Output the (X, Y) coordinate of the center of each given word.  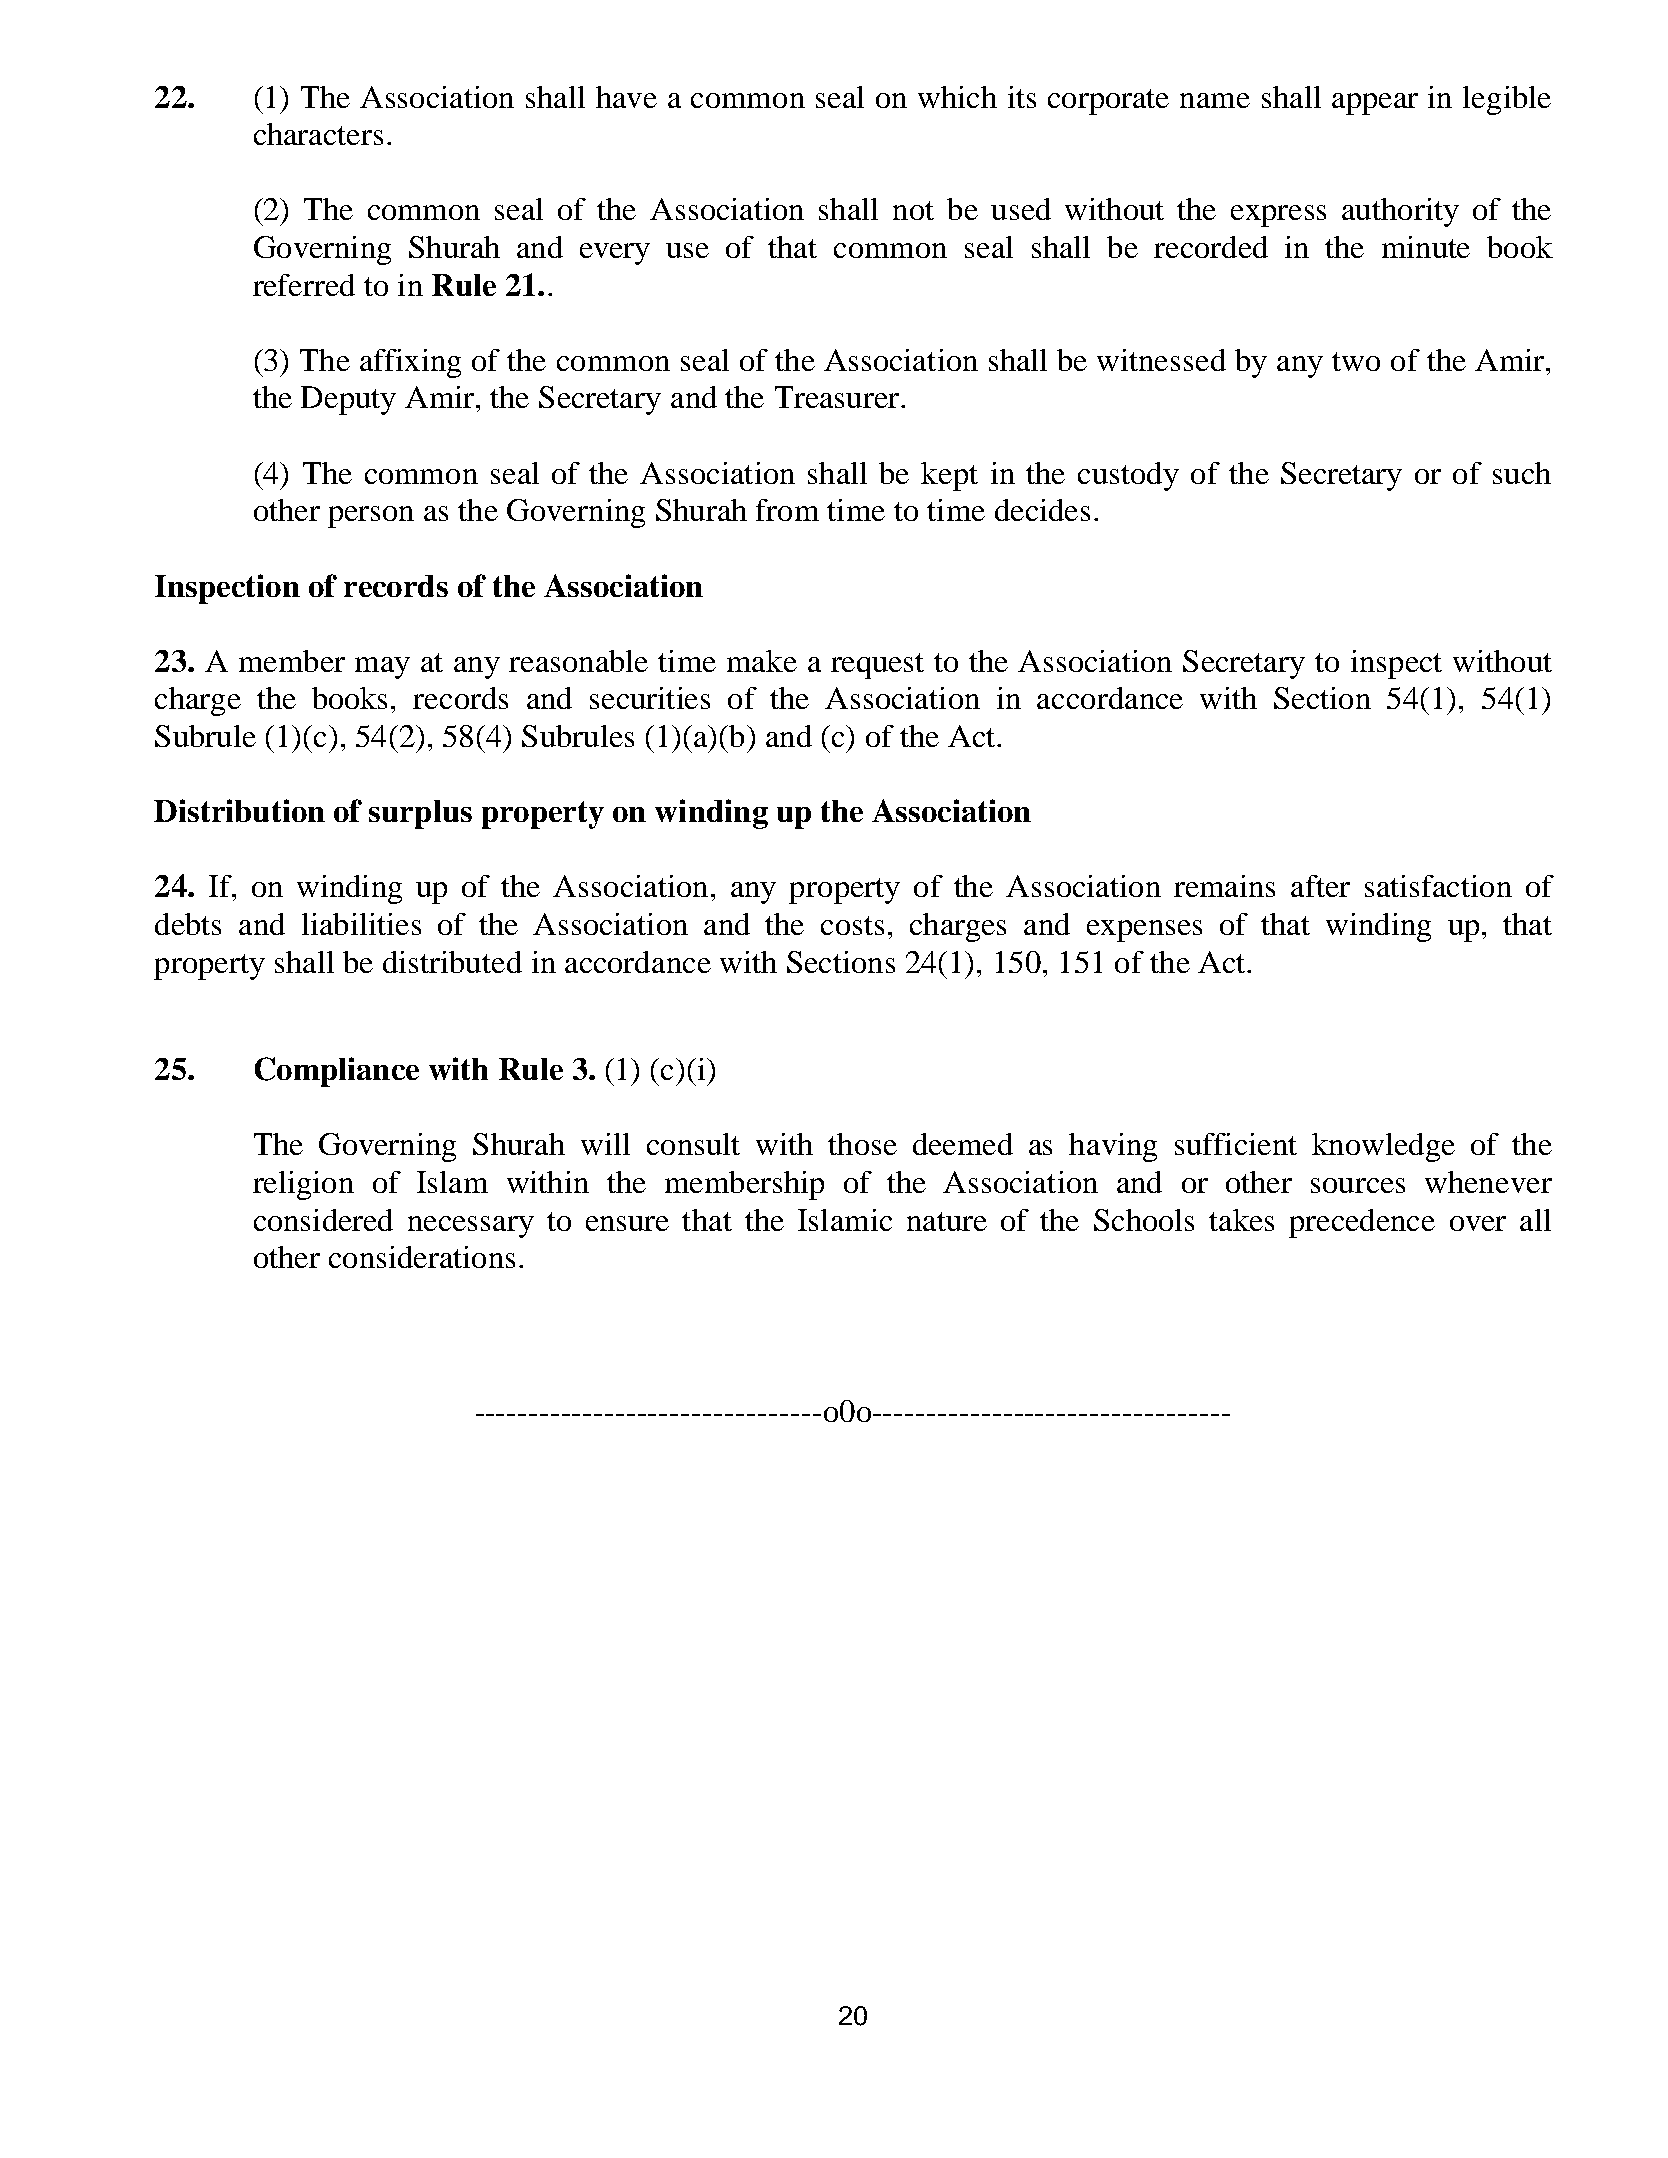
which (957, 97)
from (787, 510)
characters (318, 134)
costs (852, 925)
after (1320, 886)
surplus (420, 814)
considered (323, 1220)
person (371, 517)
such (1522, 473)
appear (1375, 104)
